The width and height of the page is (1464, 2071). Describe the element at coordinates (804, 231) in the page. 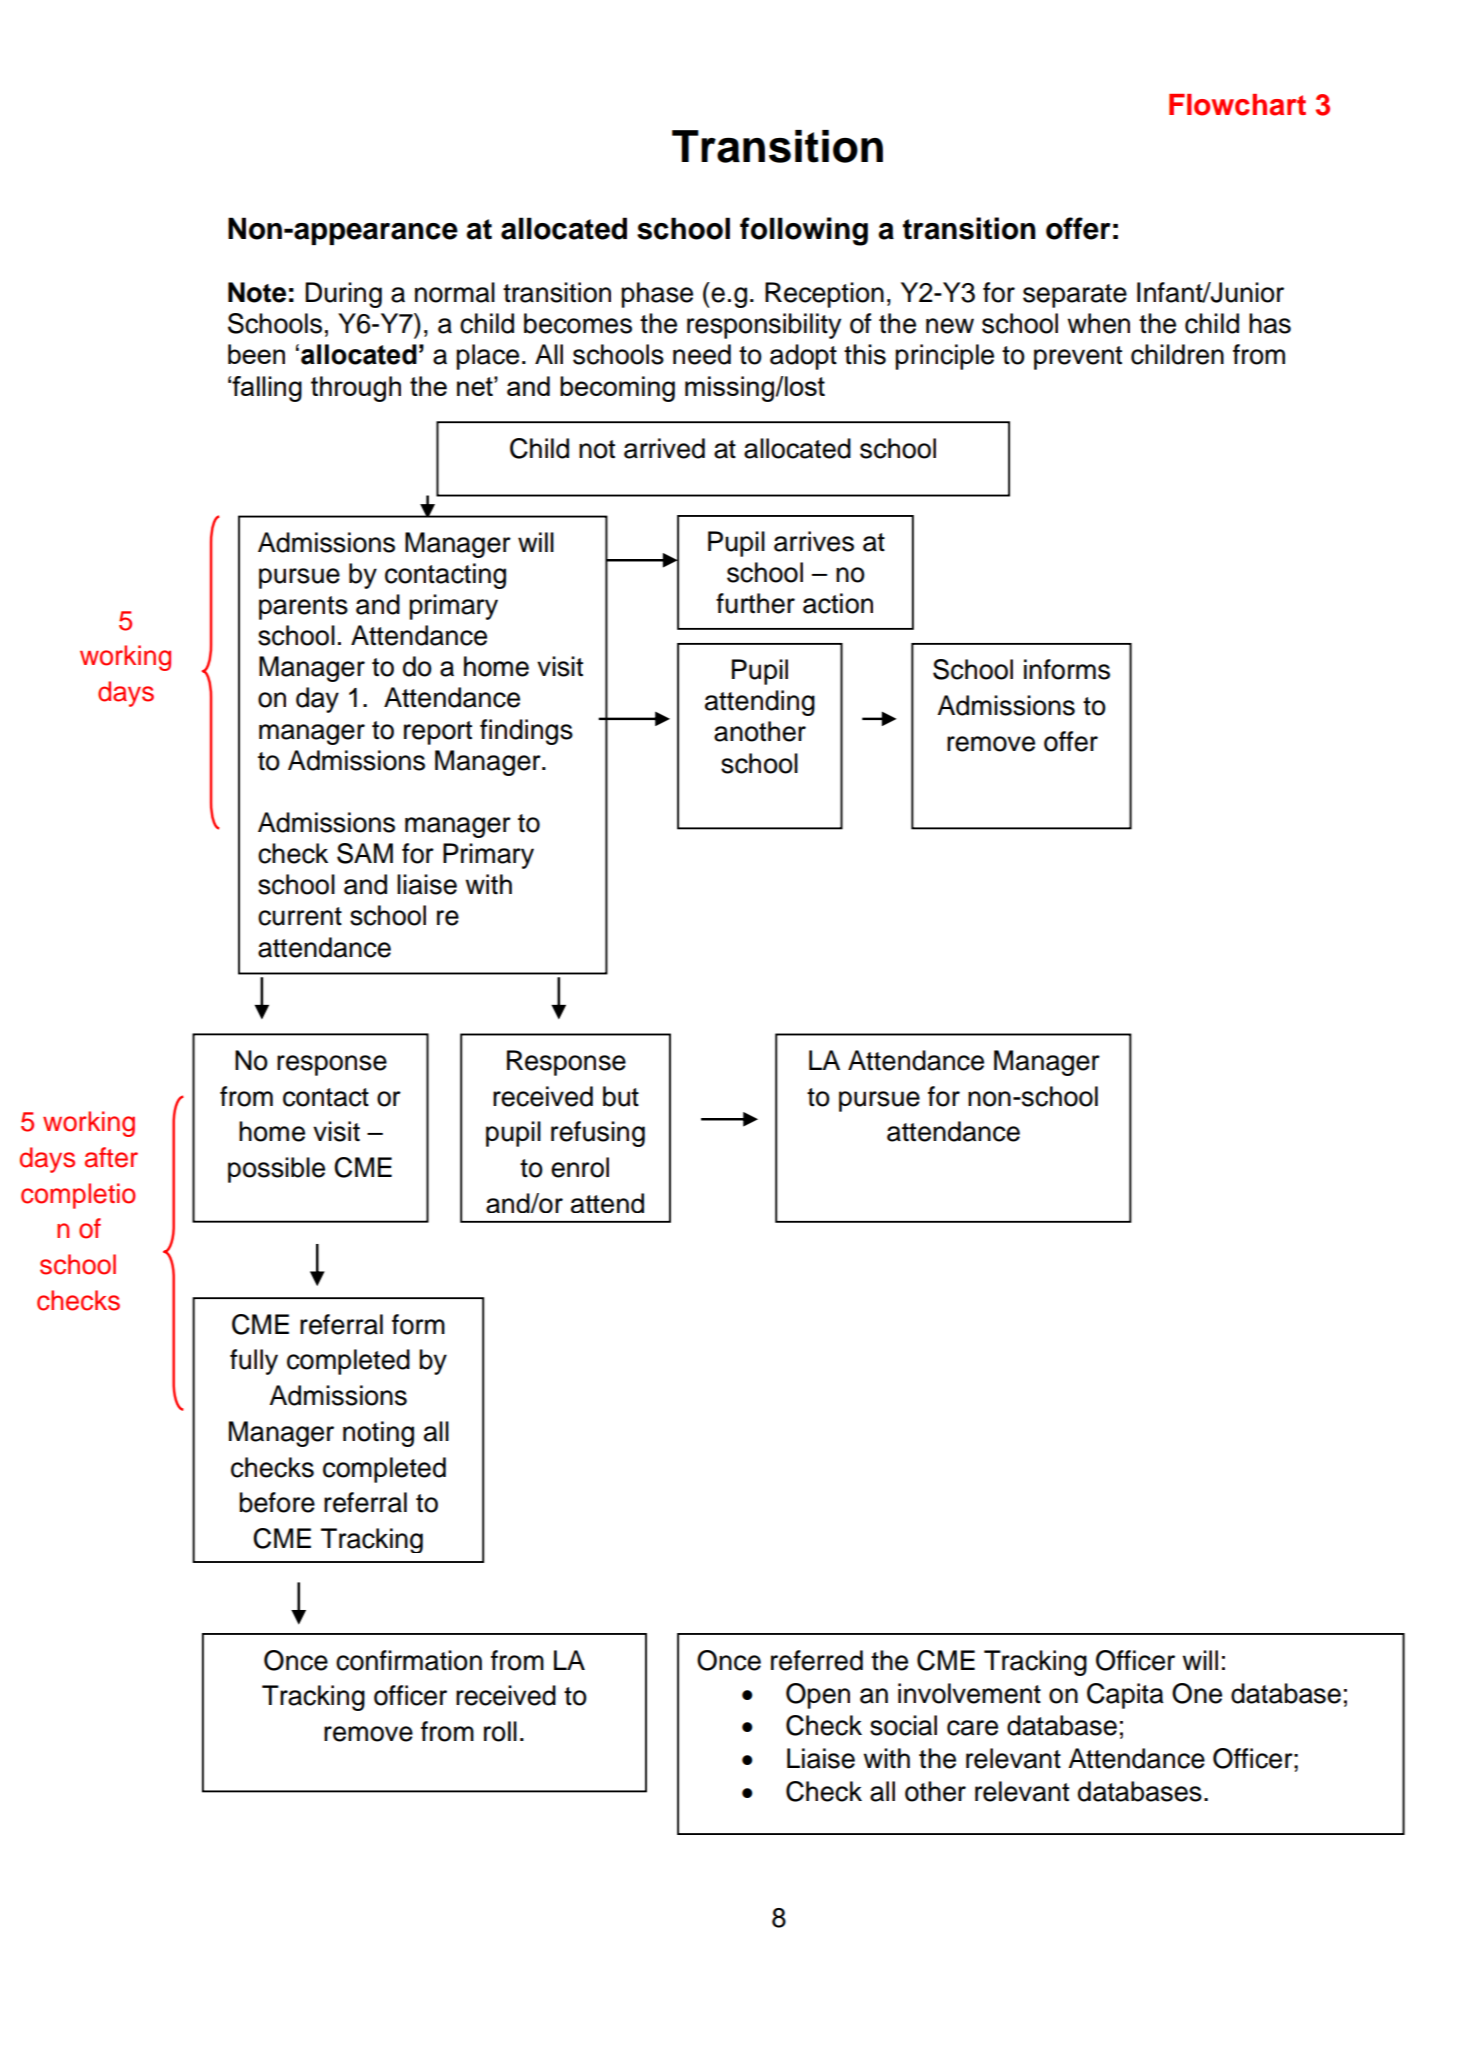

I see `following` at that location.
